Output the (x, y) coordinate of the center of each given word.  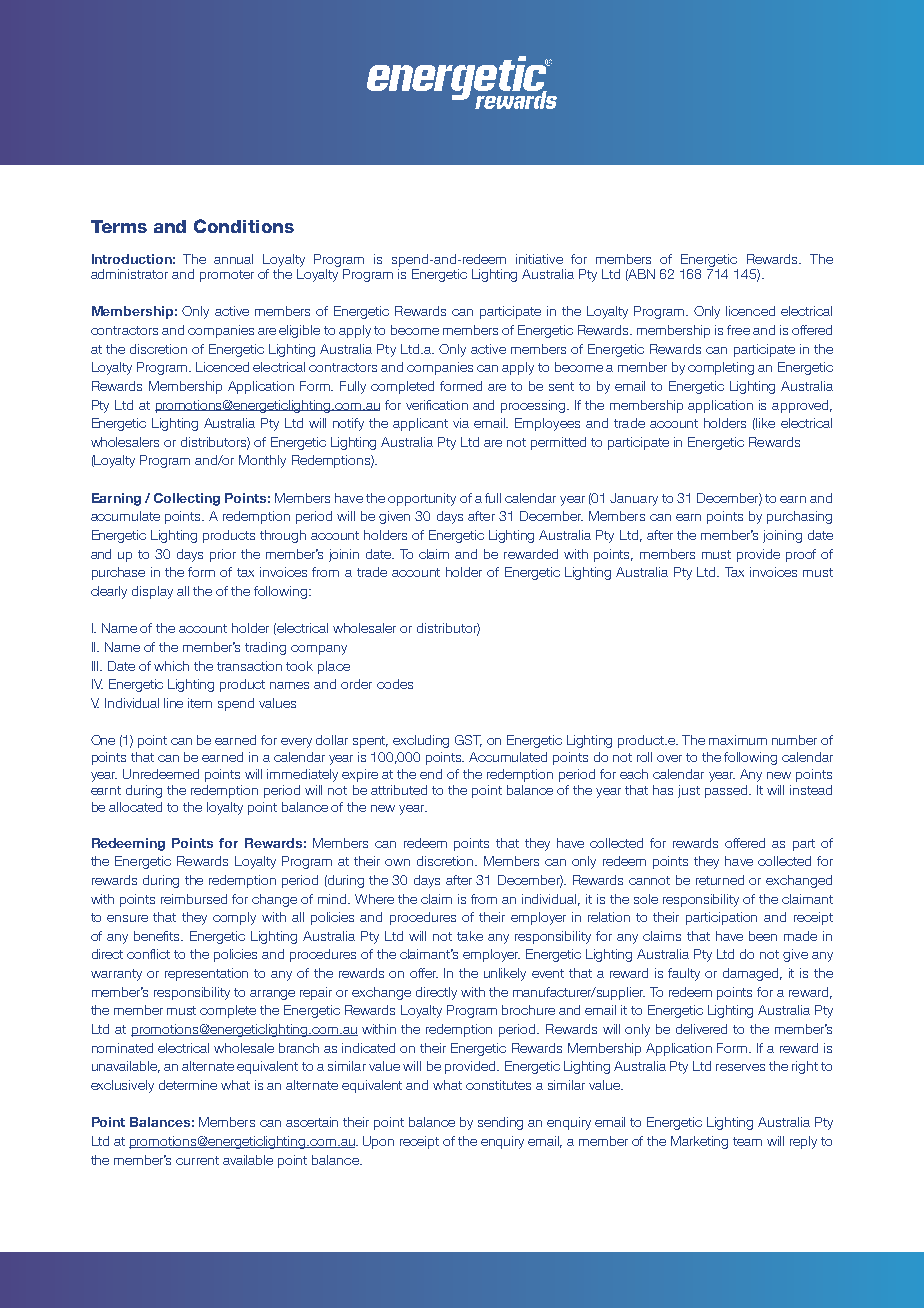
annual (233, 259)
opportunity (422, 499)
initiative (539, 259)
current (197, 1160)
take (470, 936)
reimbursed (194, 899)
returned (720, 880)
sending (500, 1123)
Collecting (187, 499)
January (634, 499)
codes (395, 684)
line (173, 703)
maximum (738, 740)
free (738, 330)
